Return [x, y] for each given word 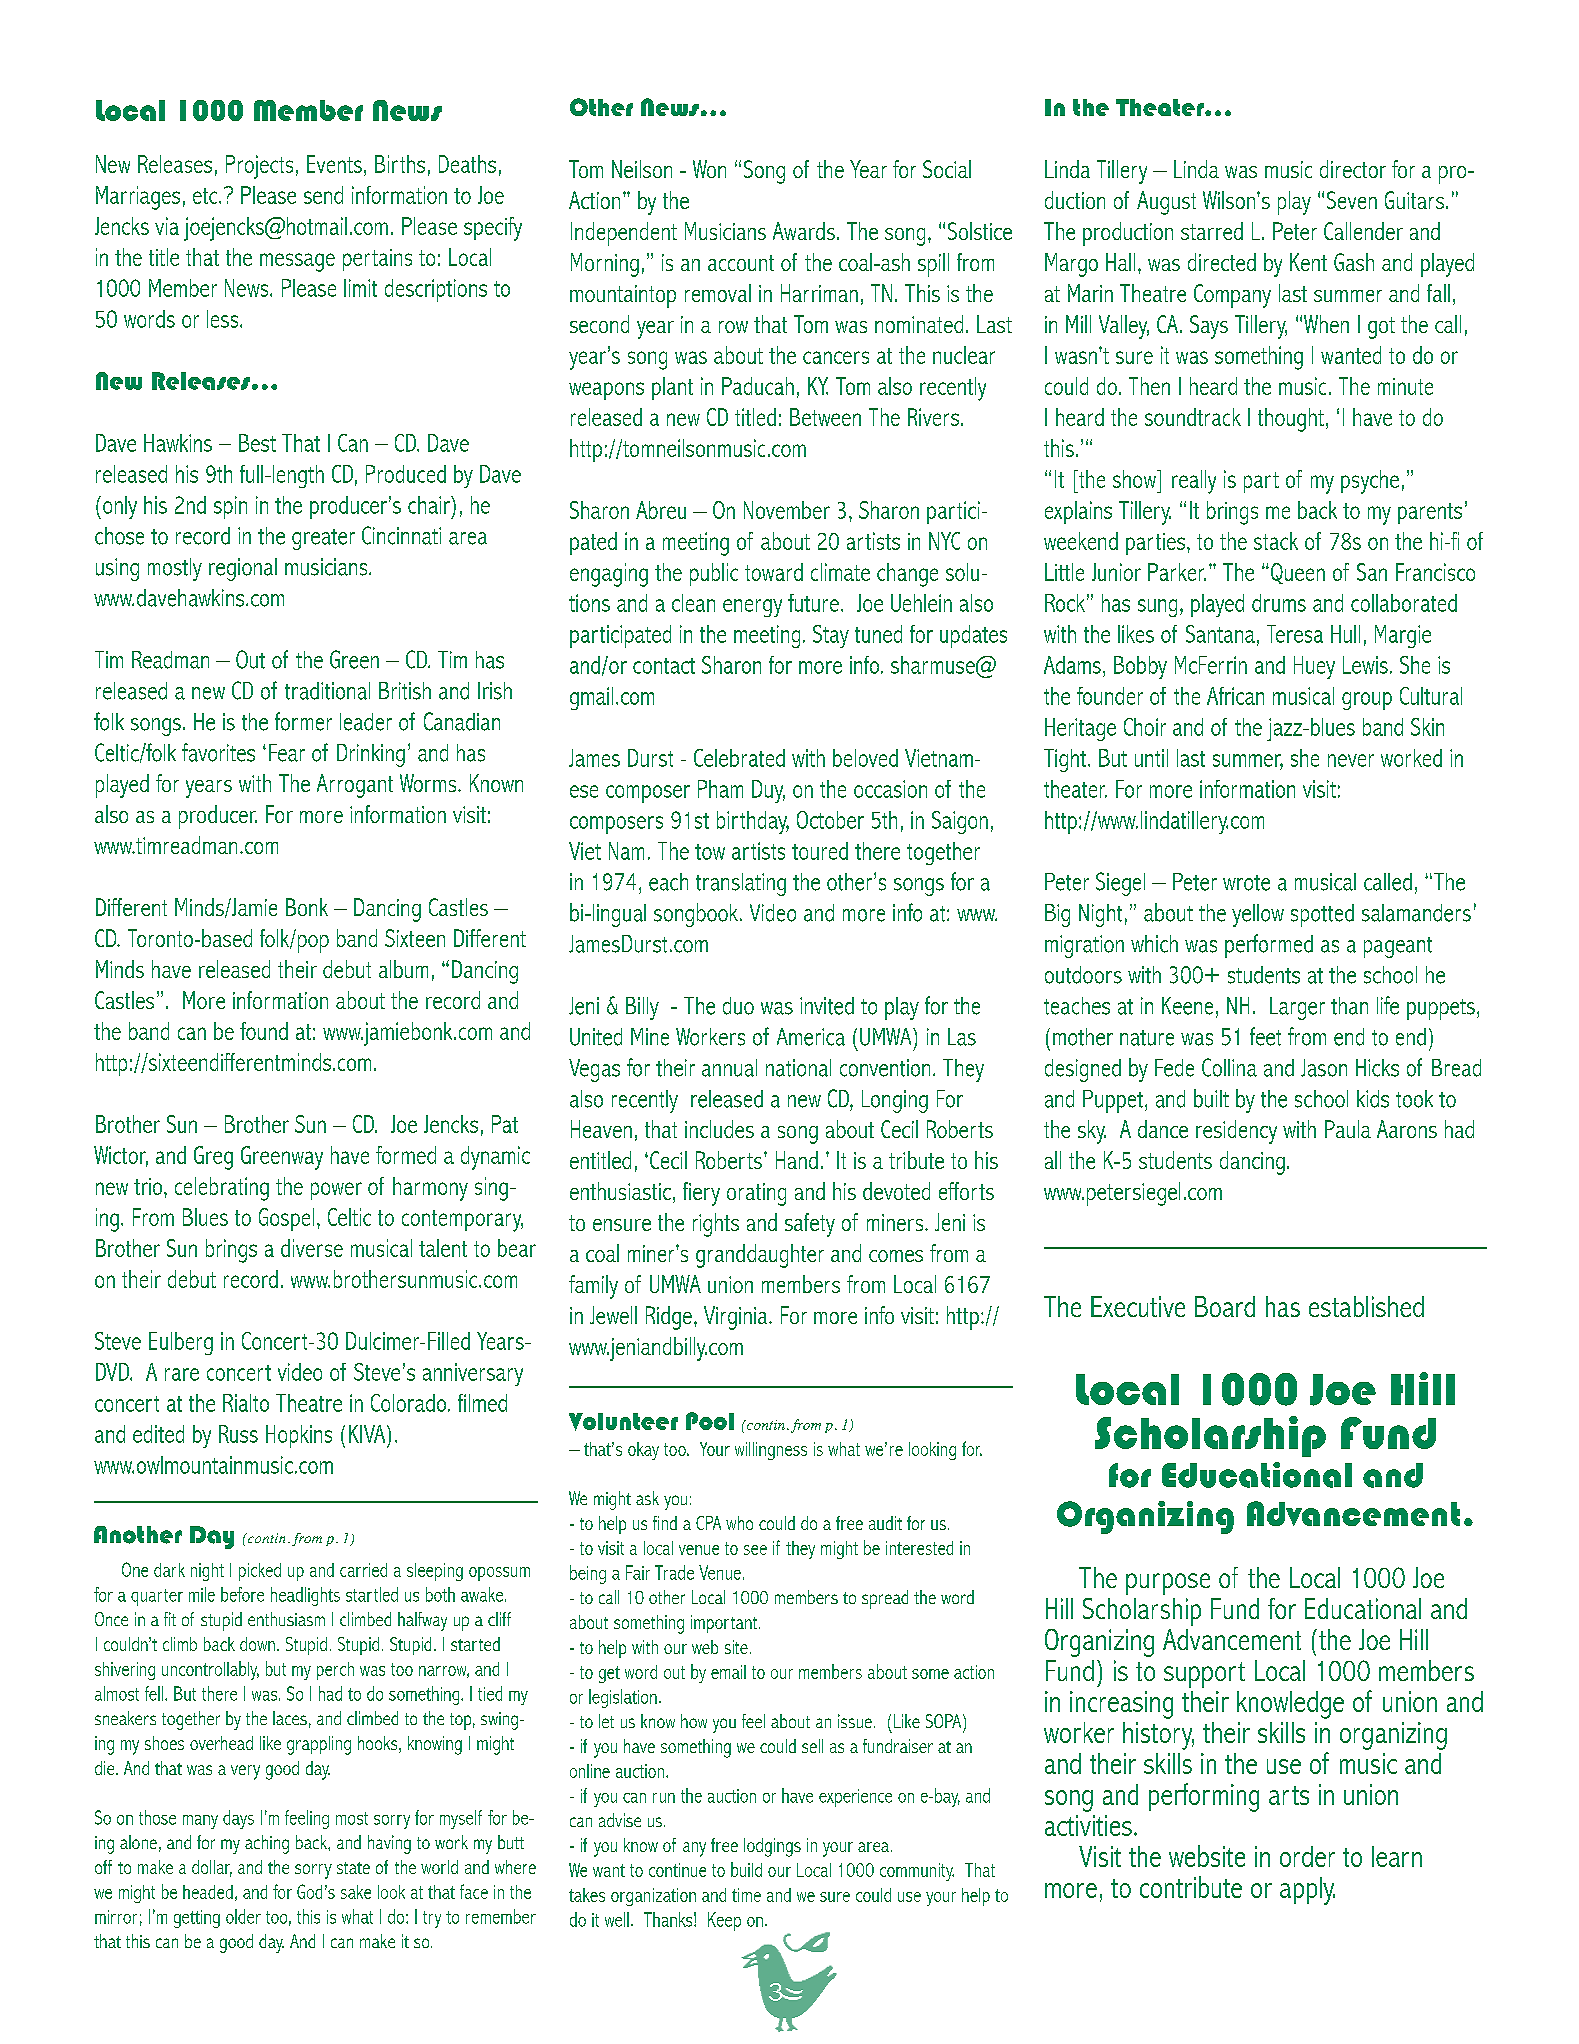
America [811, 1037]
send [323, 195]
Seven [1352, 200]
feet [1265, 1036]
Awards [804, 231]
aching [267, 1844]
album [403, 969]
